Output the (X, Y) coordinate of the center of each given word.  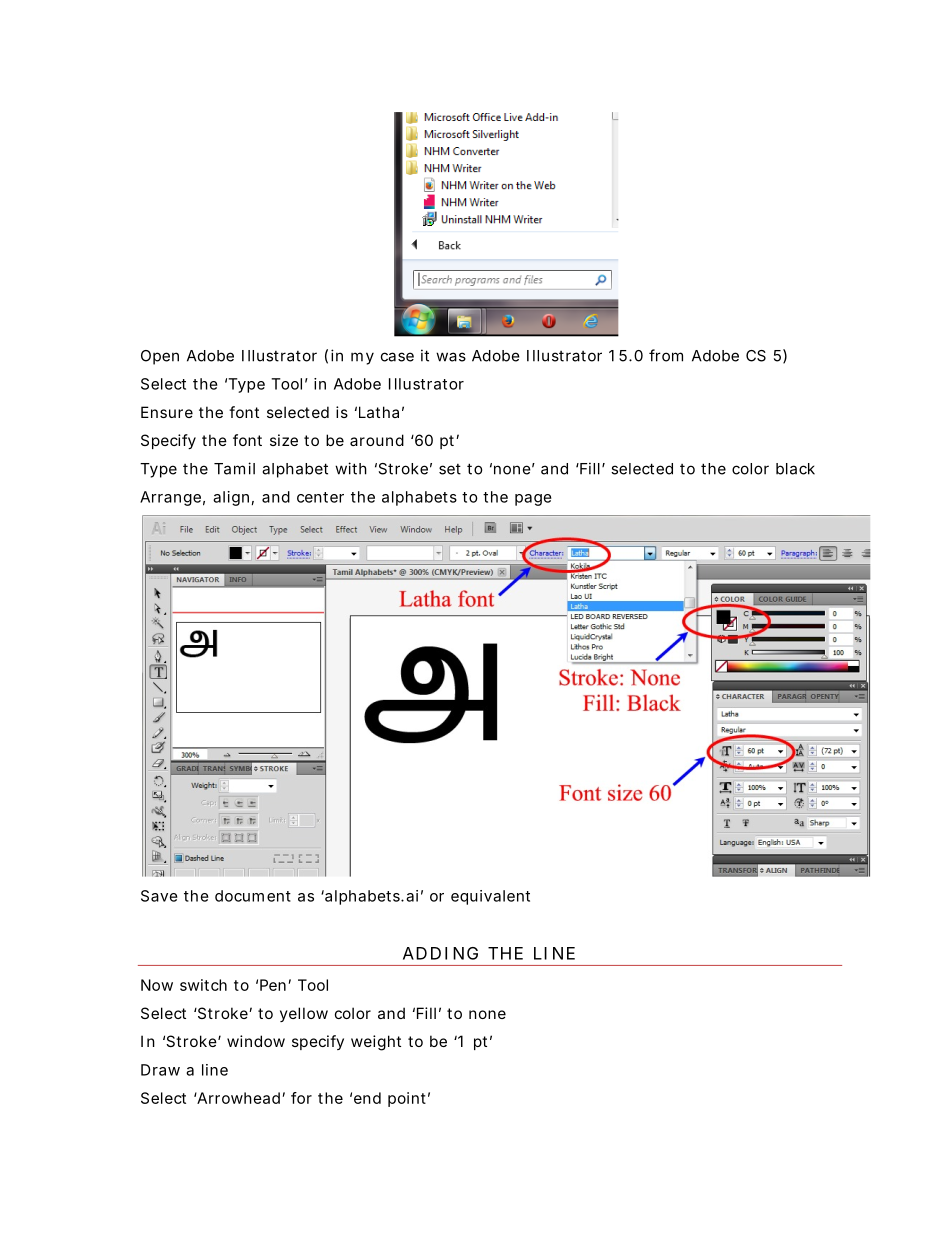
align (231, 498)
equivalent (490, 897)
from (666, 355)
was (451, 357)
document (253, 896)
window (256, 1041)
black (795, 469)
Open (160, 357)
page (533, 500)
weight (376, 1043)
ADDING (440, 953)
